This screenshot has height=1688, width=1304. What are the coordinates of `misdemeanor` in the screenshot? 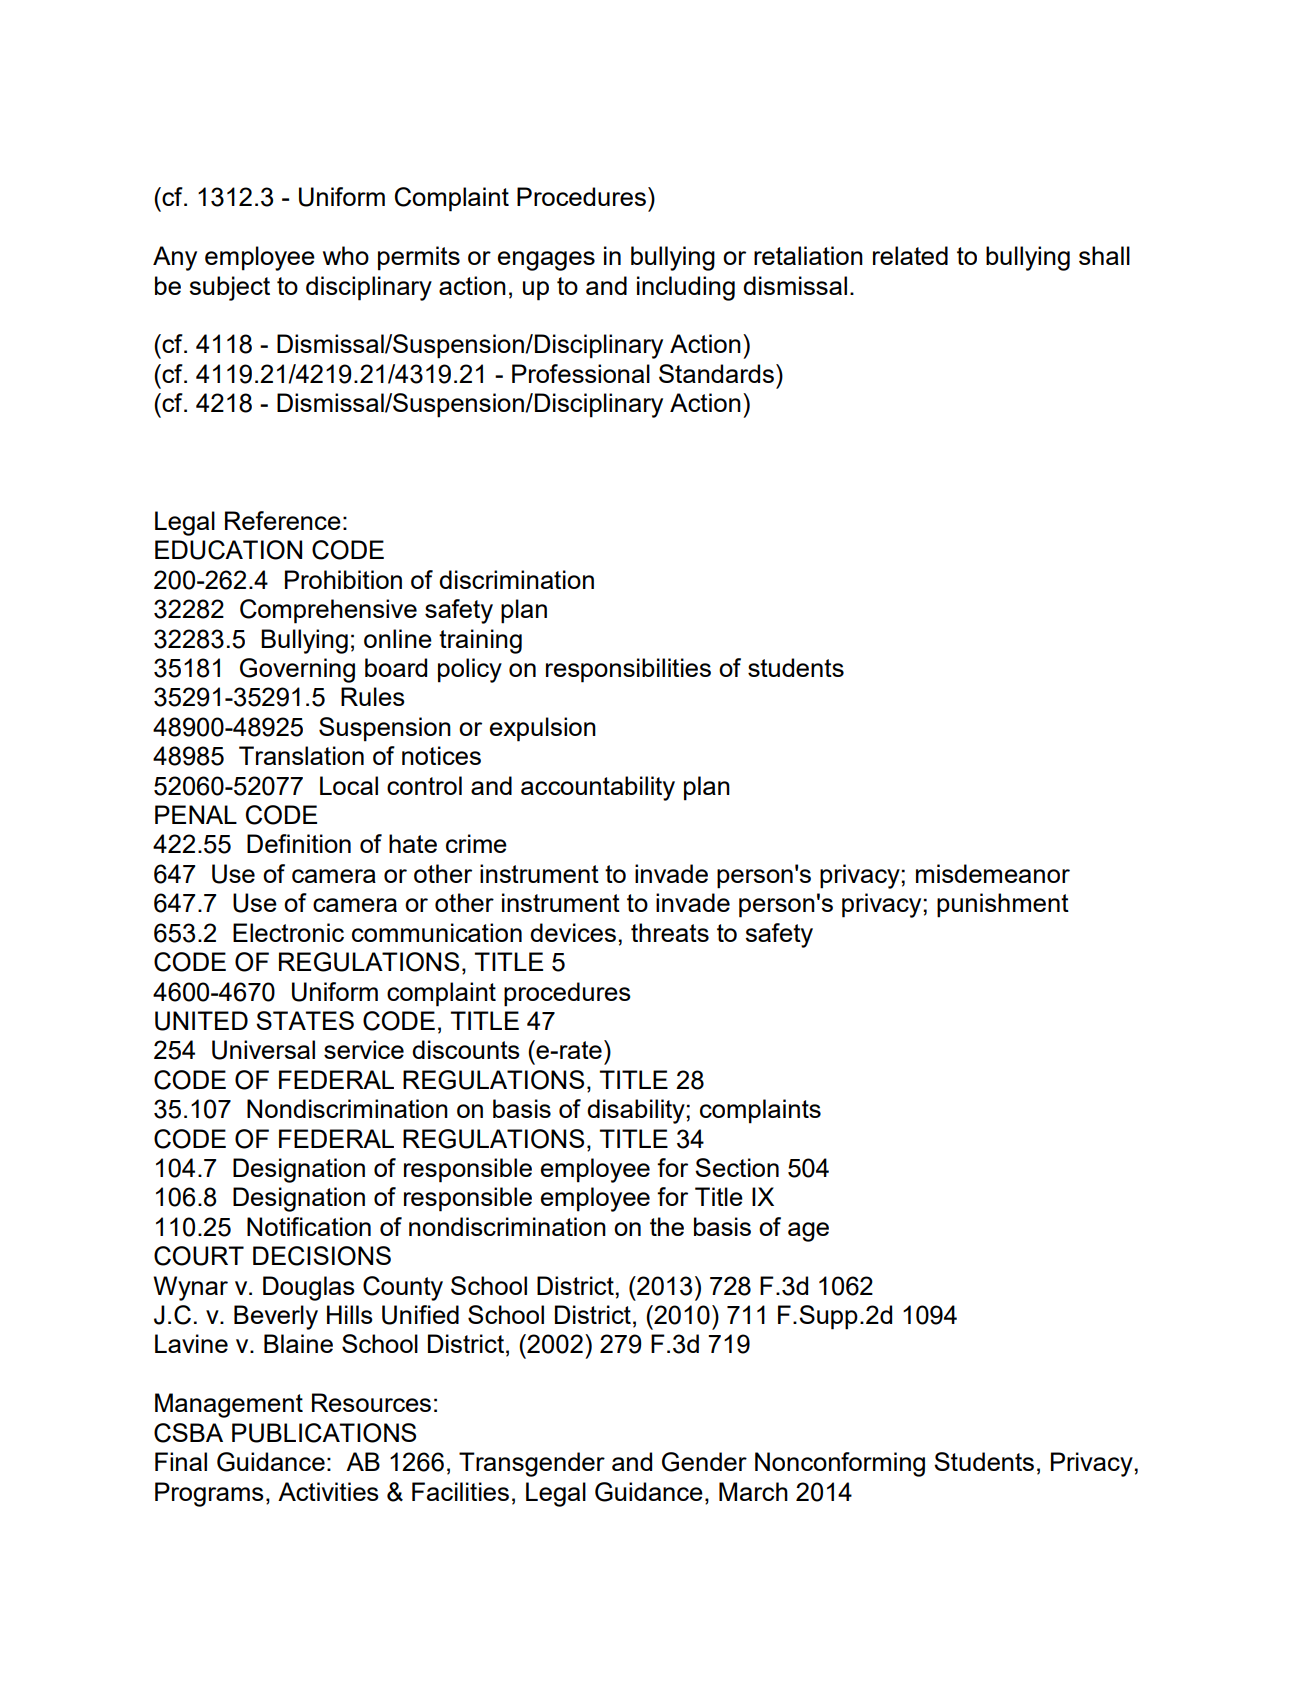 It's located at (993, 873).
